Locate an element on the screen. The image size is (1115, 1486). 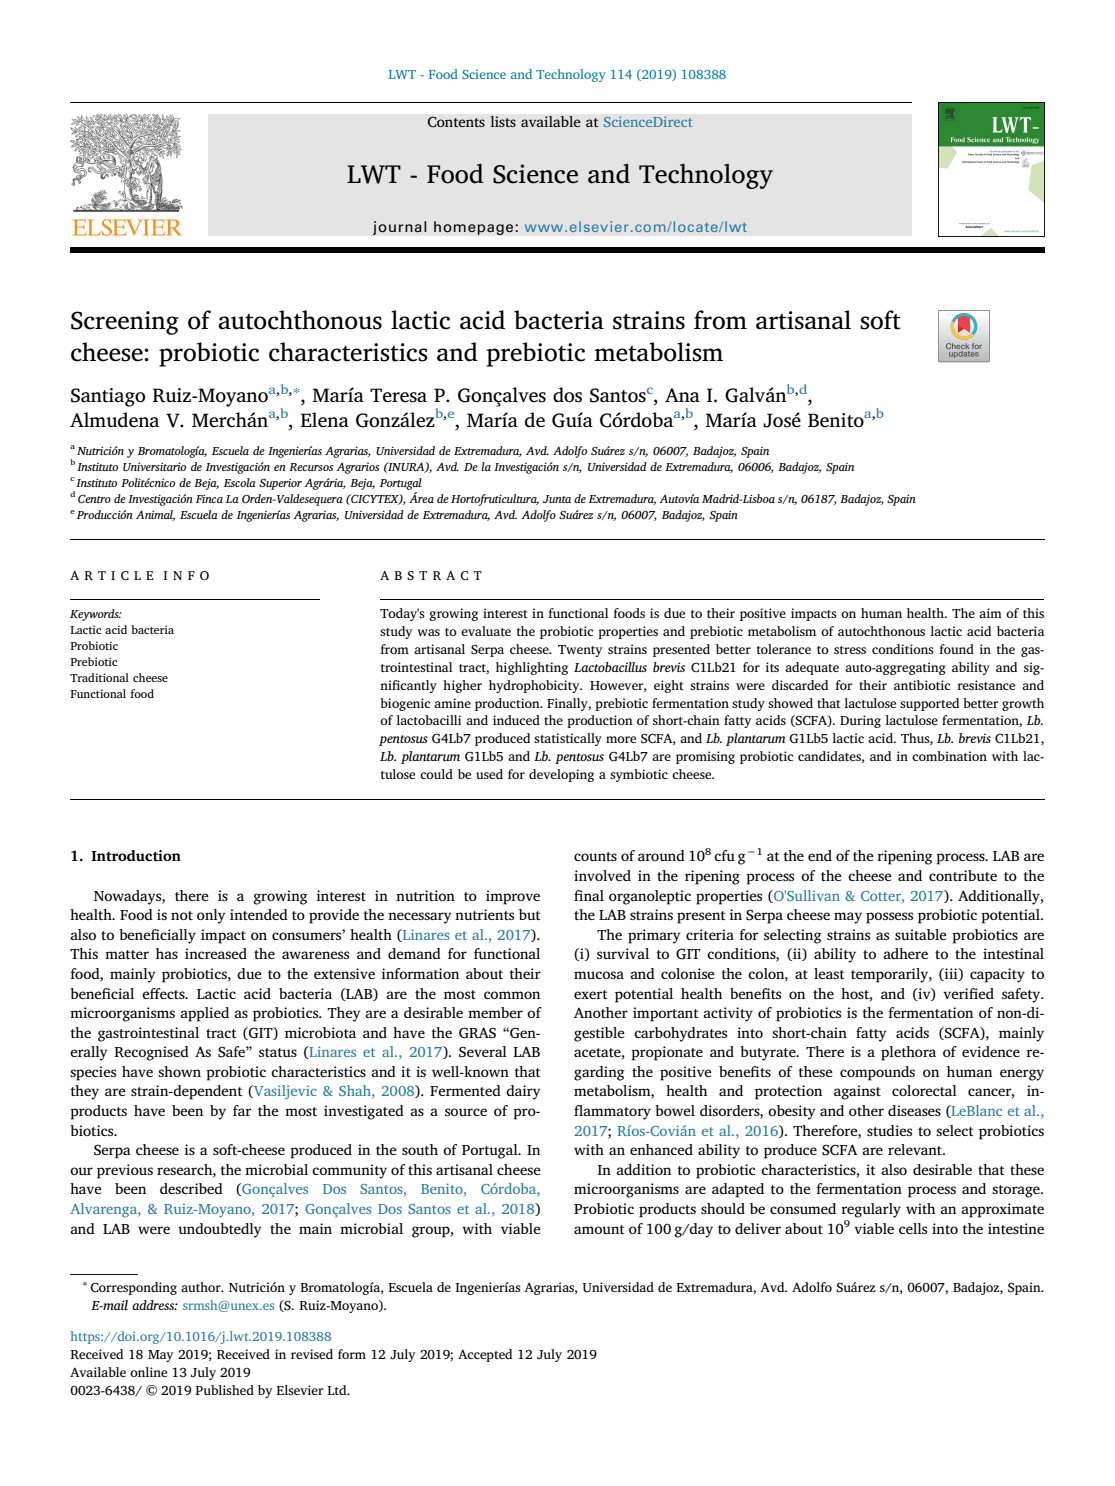
journal is located at coordinates (400, 228).
